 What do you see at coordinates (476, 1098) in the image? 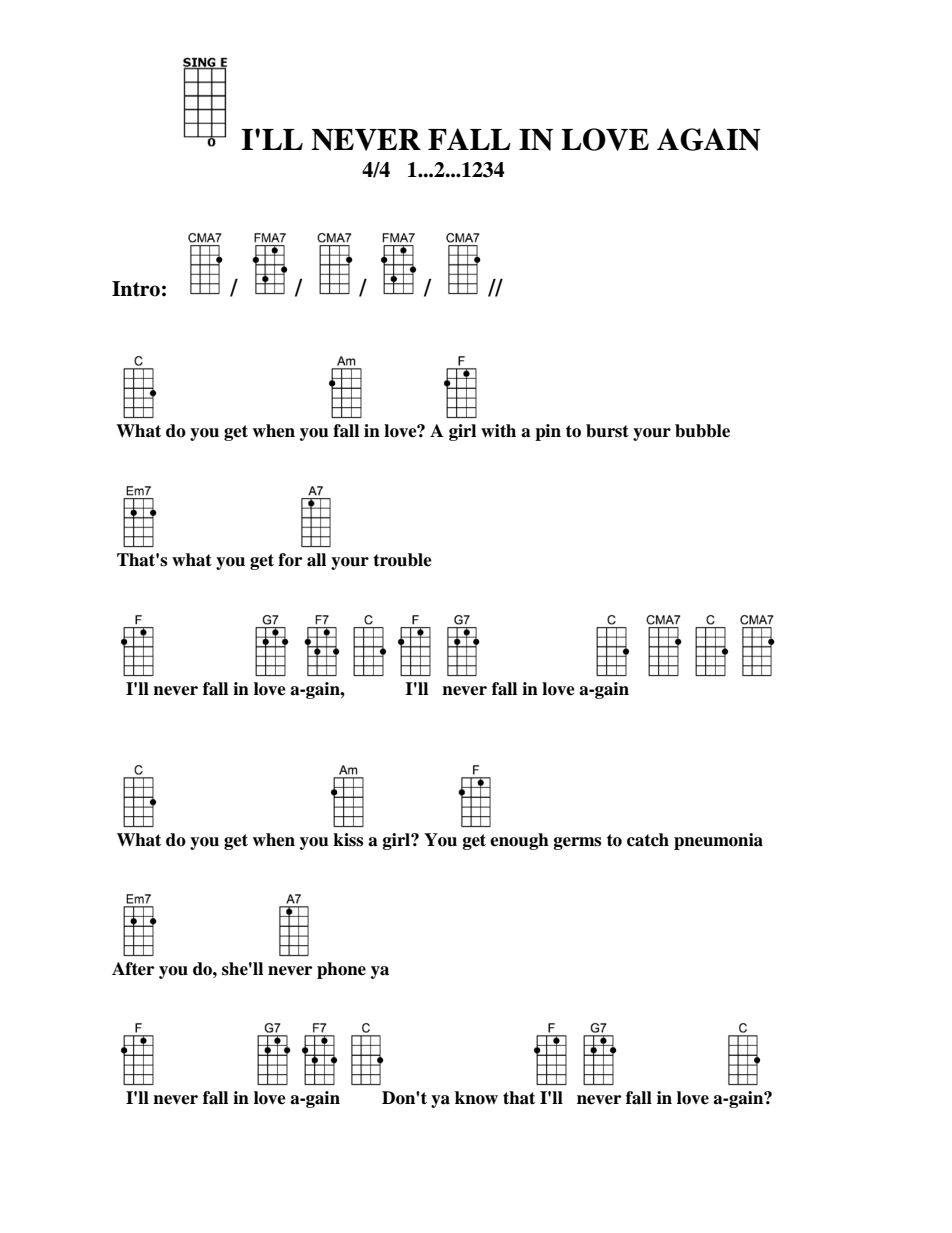
I see `know` at bounding box center [476, 1098].
